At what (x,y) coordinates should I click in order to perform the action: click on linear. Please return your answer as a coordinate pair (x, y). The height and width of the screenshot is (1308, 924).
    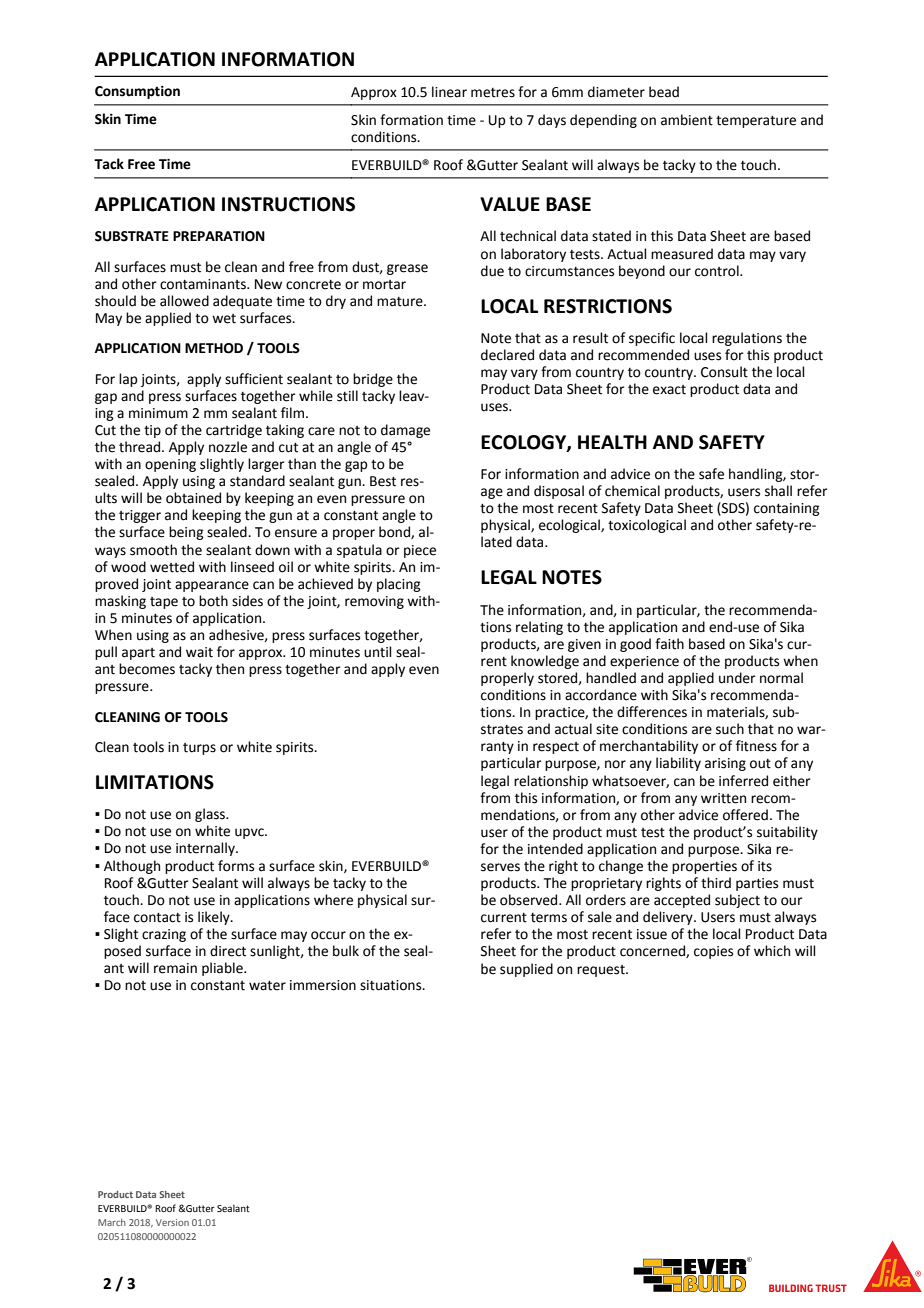
    Looking at the image, I should click on (449, 92).
